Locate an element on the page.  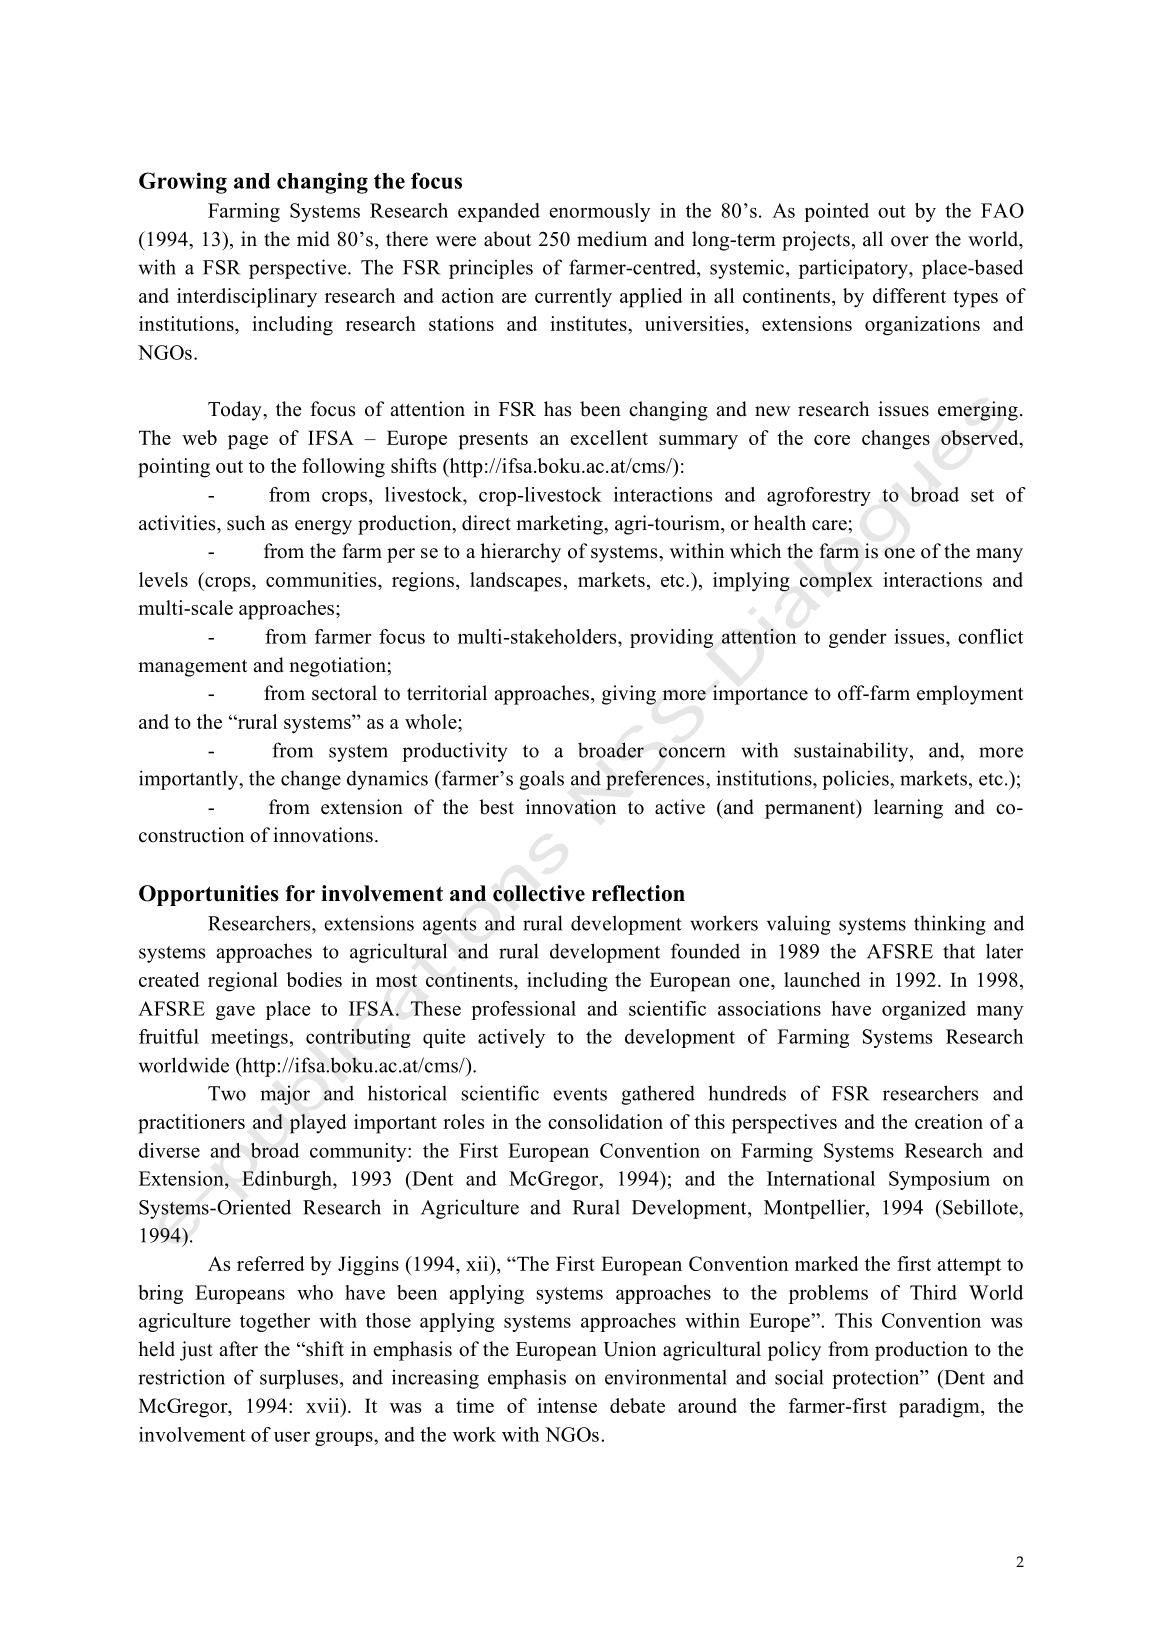
gender is located at coordinates (858, 638).
